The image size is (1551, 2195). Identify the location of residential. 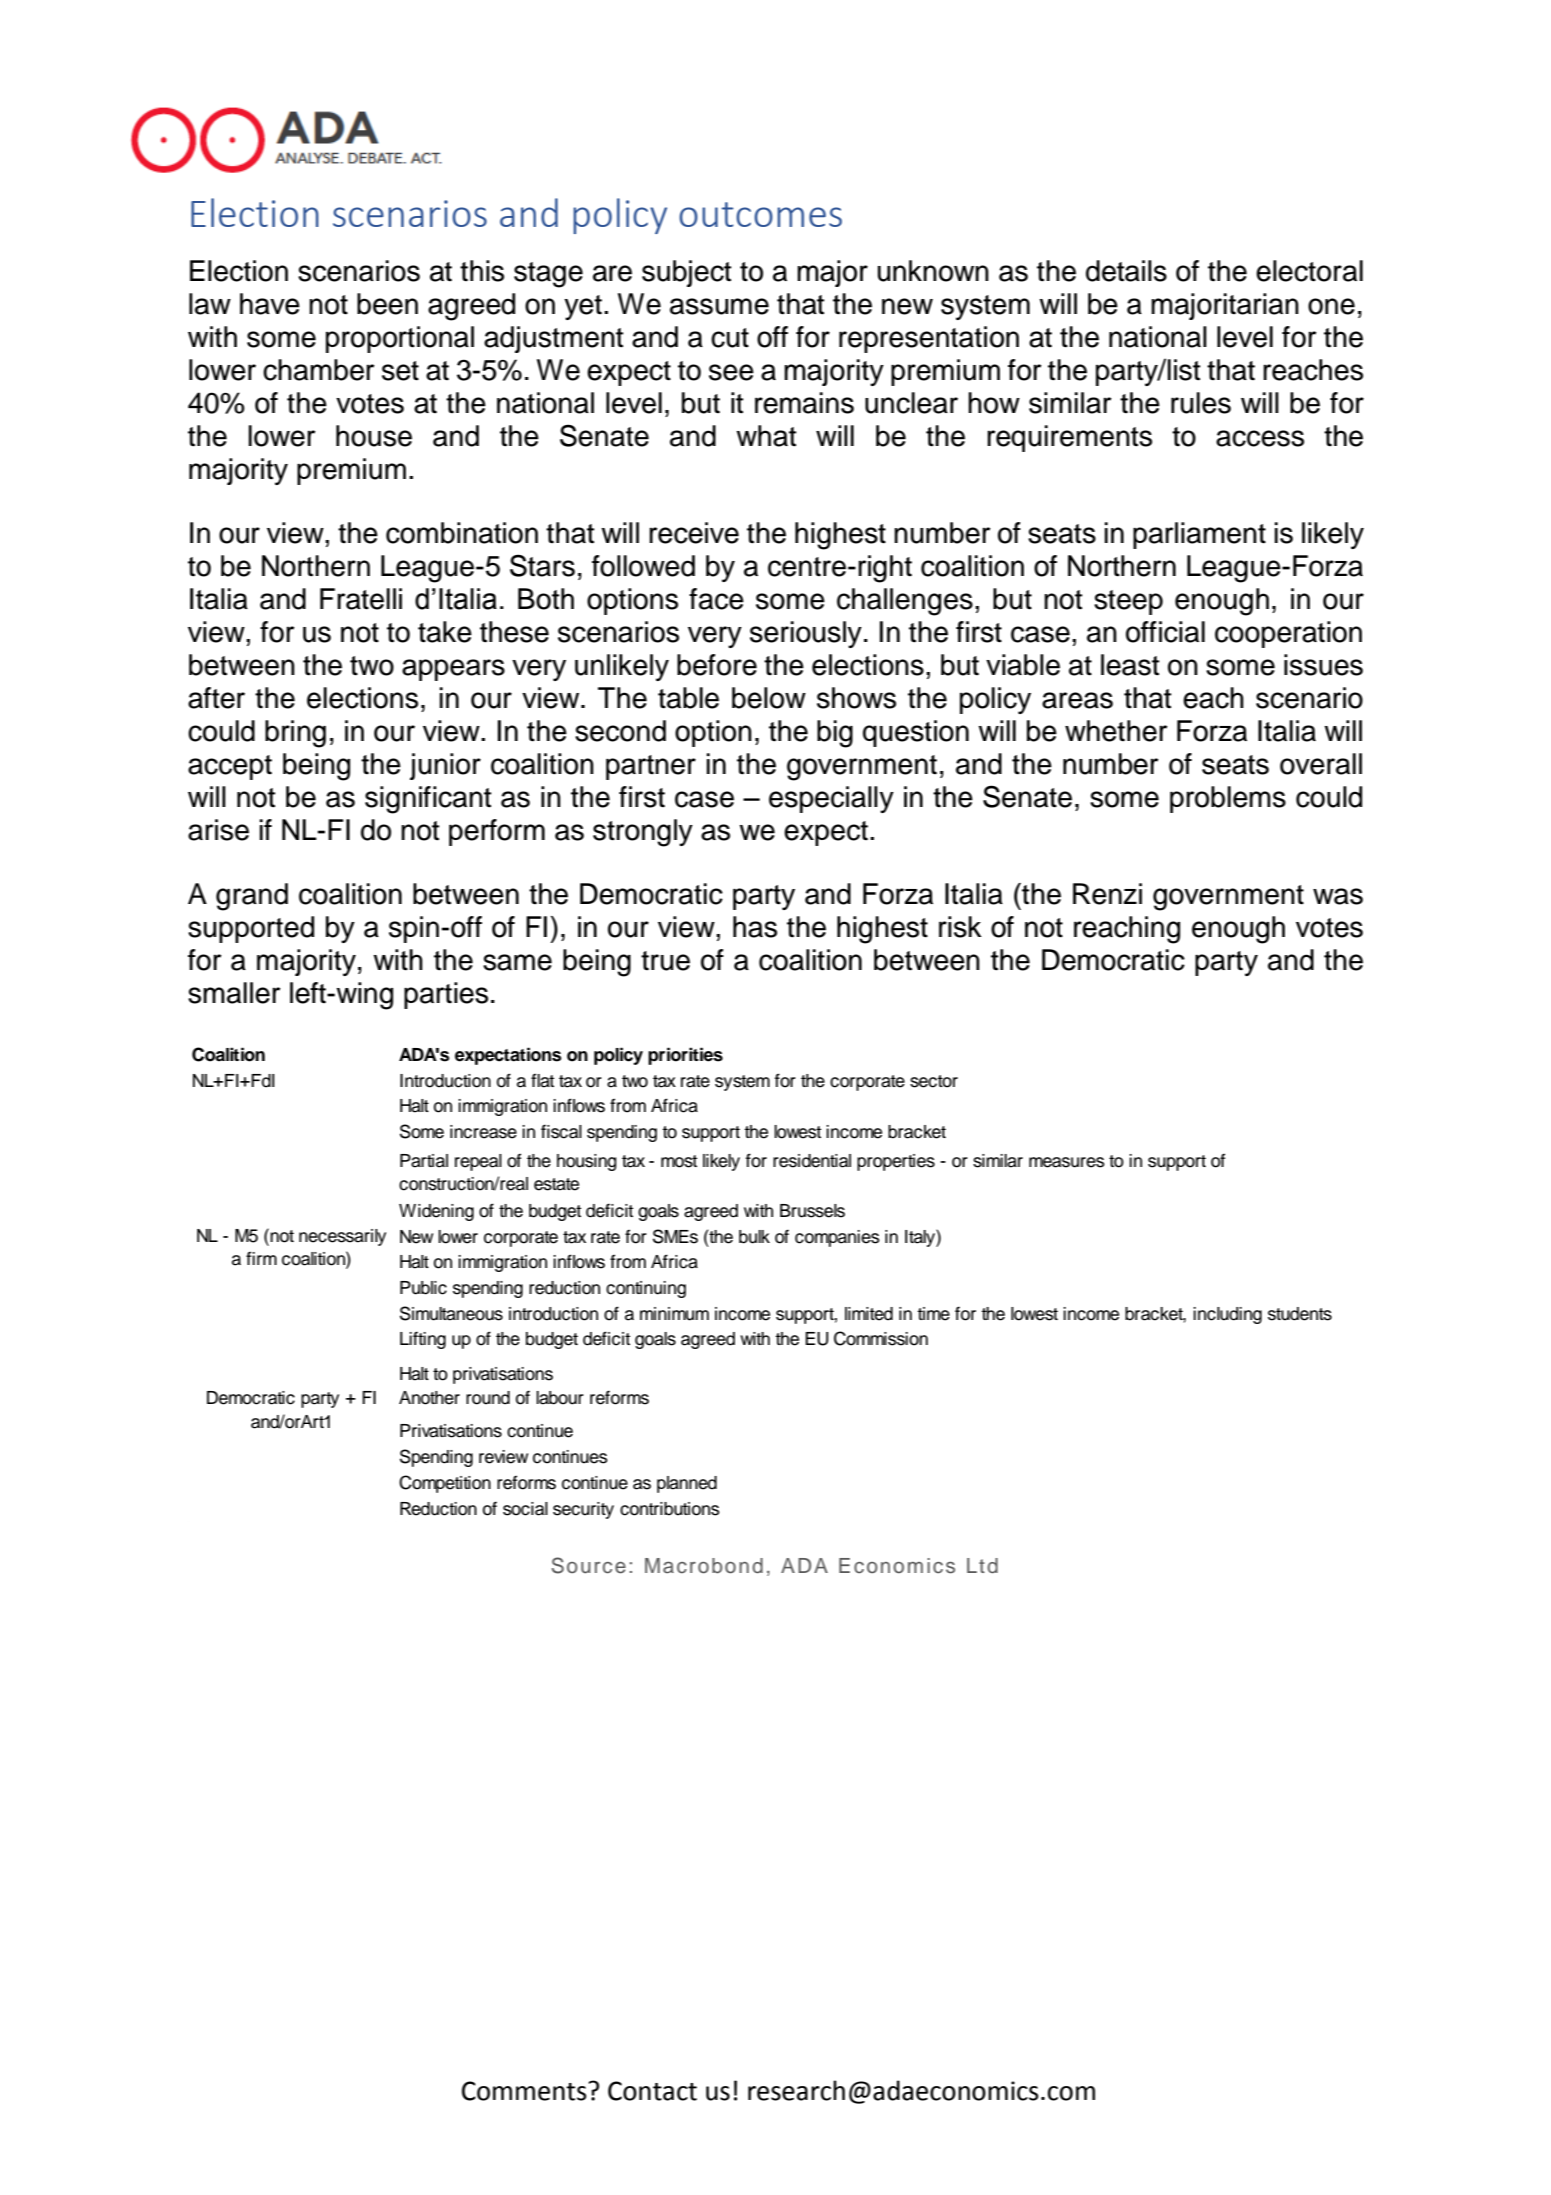
(812, 1161).
